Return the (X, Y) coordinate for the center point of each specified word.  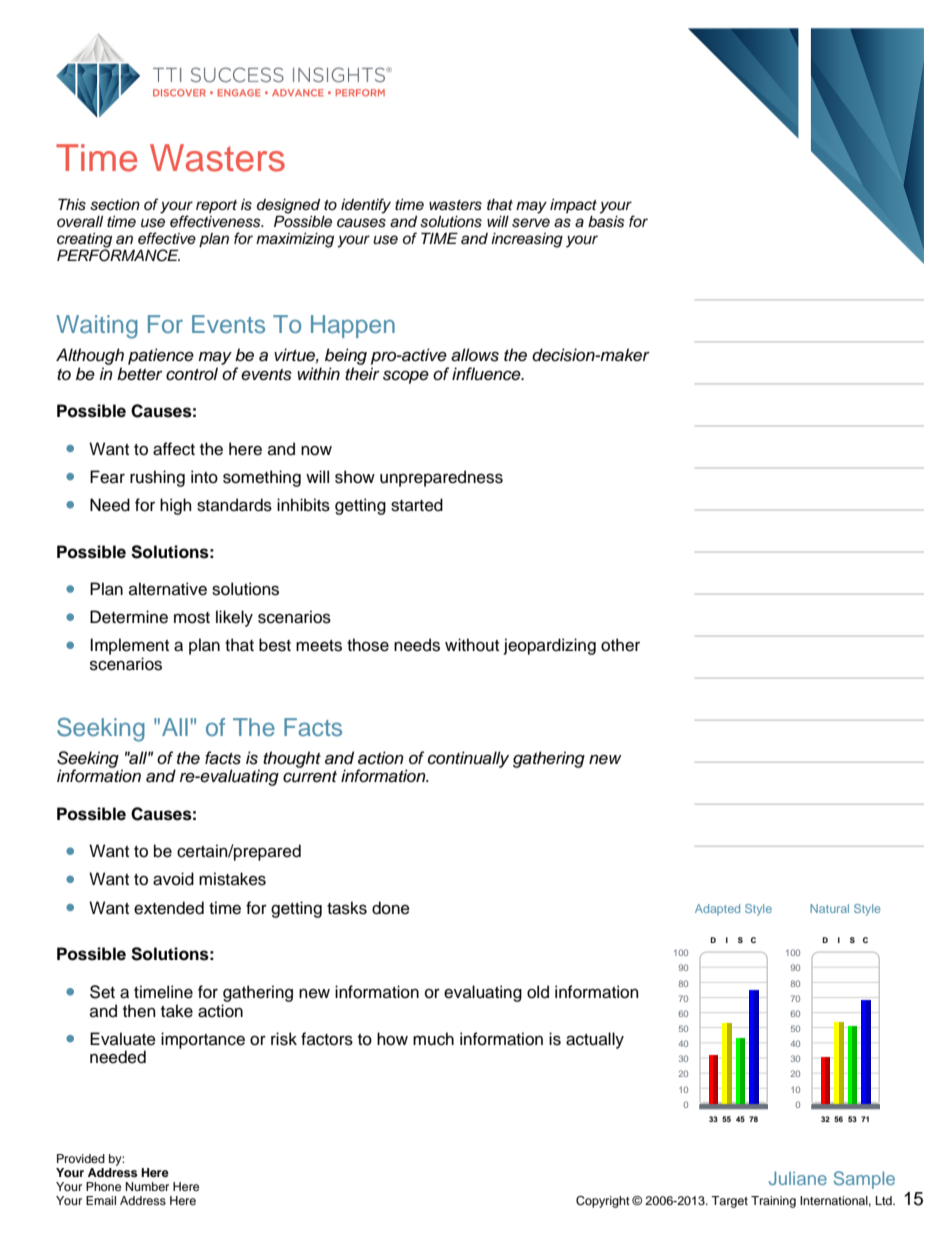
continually (468, 759)
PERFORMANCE (118, 254)
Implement (129, 646)
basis (606, 220)
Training (773, 1202)
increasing (527, 240)
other (620, 645)
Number (147, 1186)
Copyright (603, 1202)
